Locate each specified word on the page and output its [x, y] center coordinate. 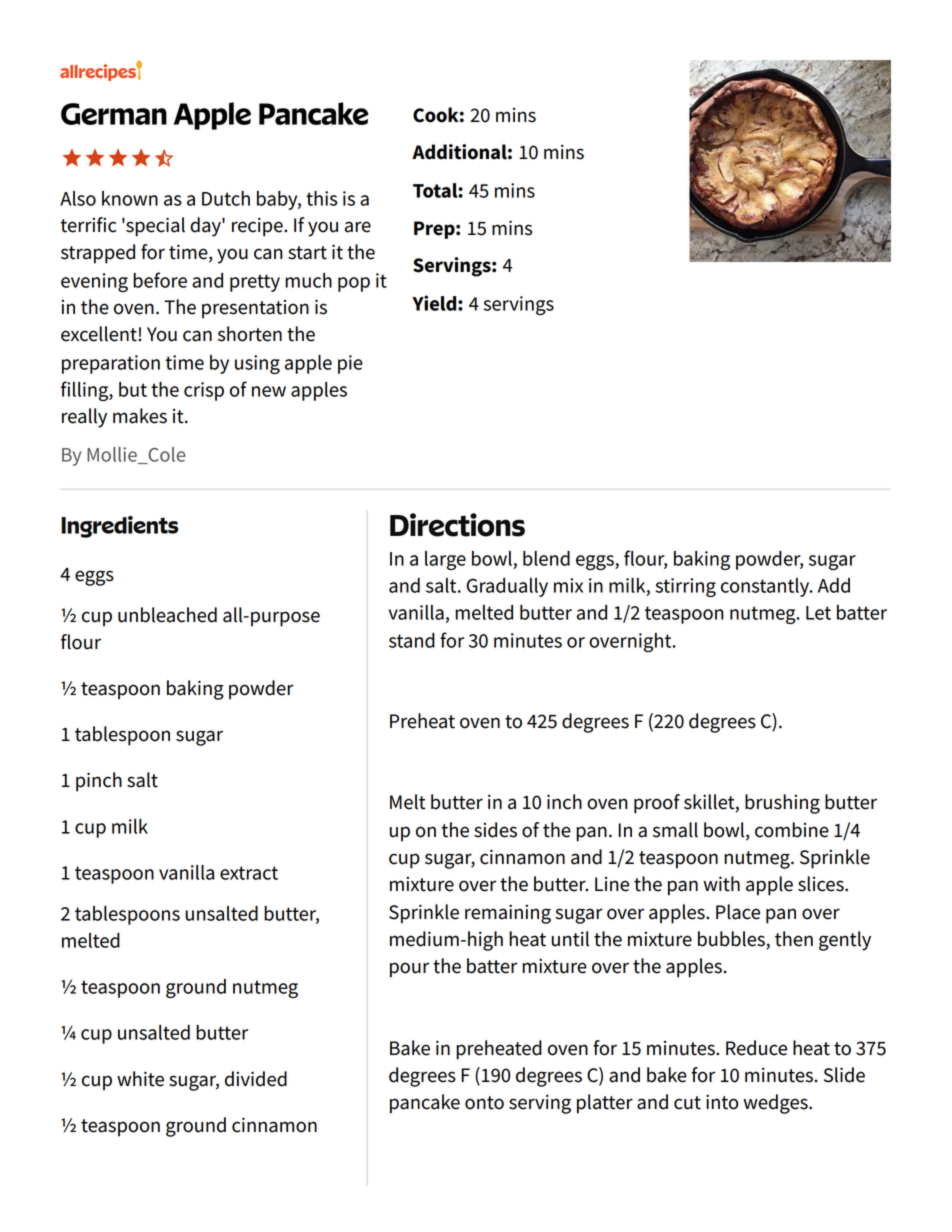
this [321, 198]
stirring [685, 587]
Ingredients [119, 527]
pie [350, 364]
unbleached [167, 615]
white [140, 1079]
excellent [100, 334]
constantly [766, 587]
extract [249, 873]
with [721, 884]
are [358, 227]
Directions [457, 525]
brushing [782, 804]
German [114, 114]
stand [412, 640]
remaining [508, 914]
